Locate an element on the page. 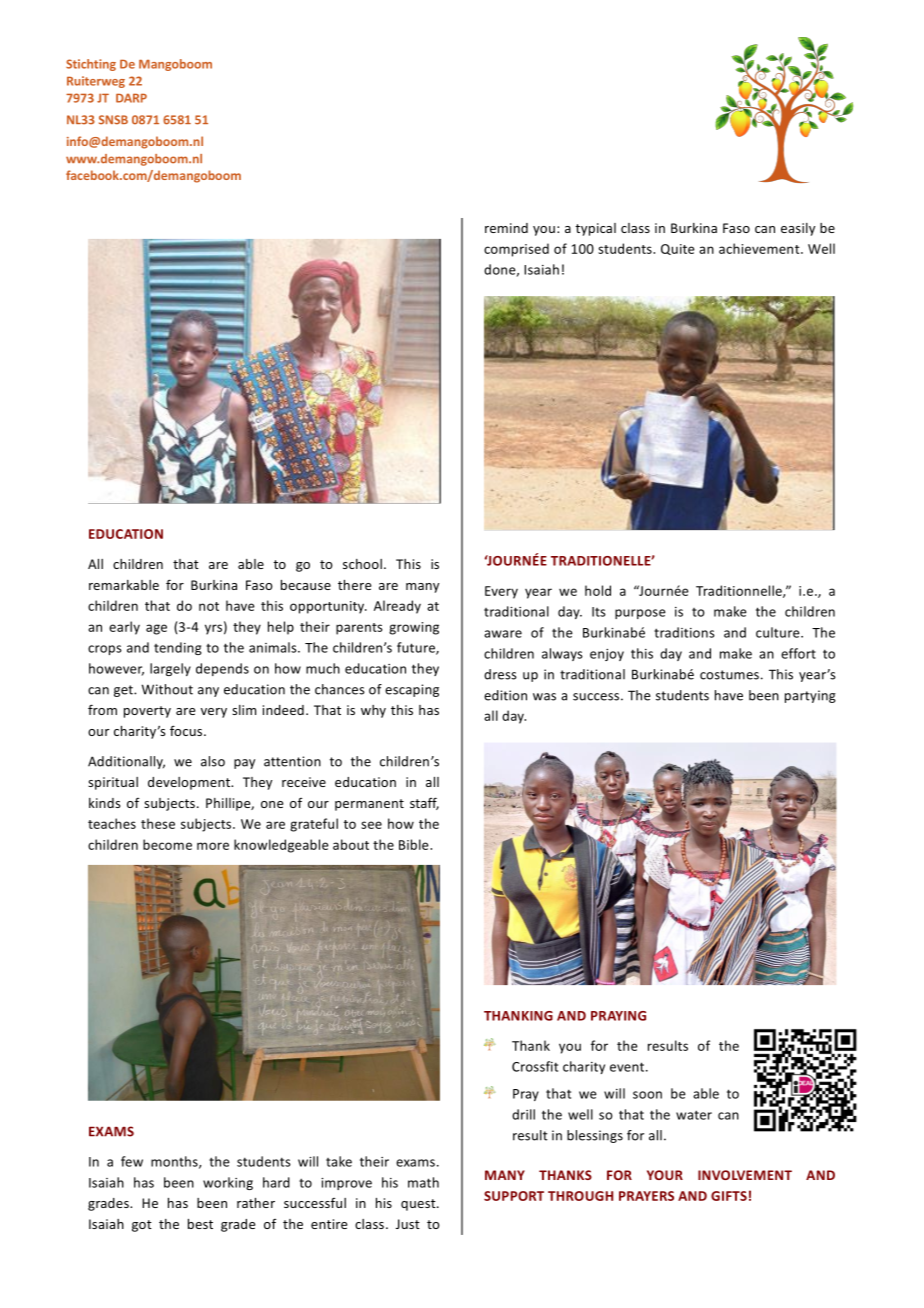 Image resolution: width=924 pixels, height=1308 pixels. remind is located at coordinates (506, 228).
